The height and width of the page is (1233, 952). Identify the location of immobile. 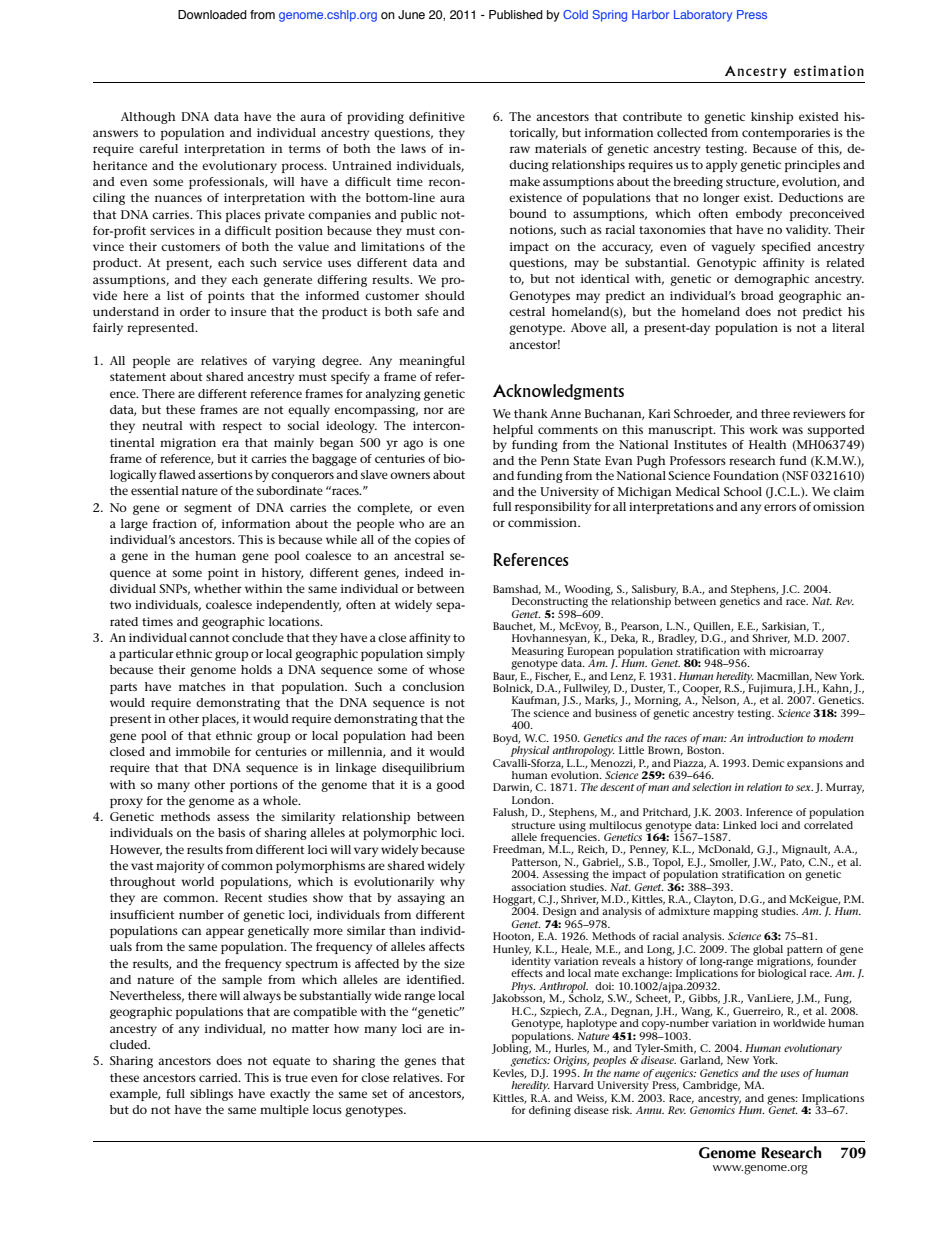
(203, 751).
